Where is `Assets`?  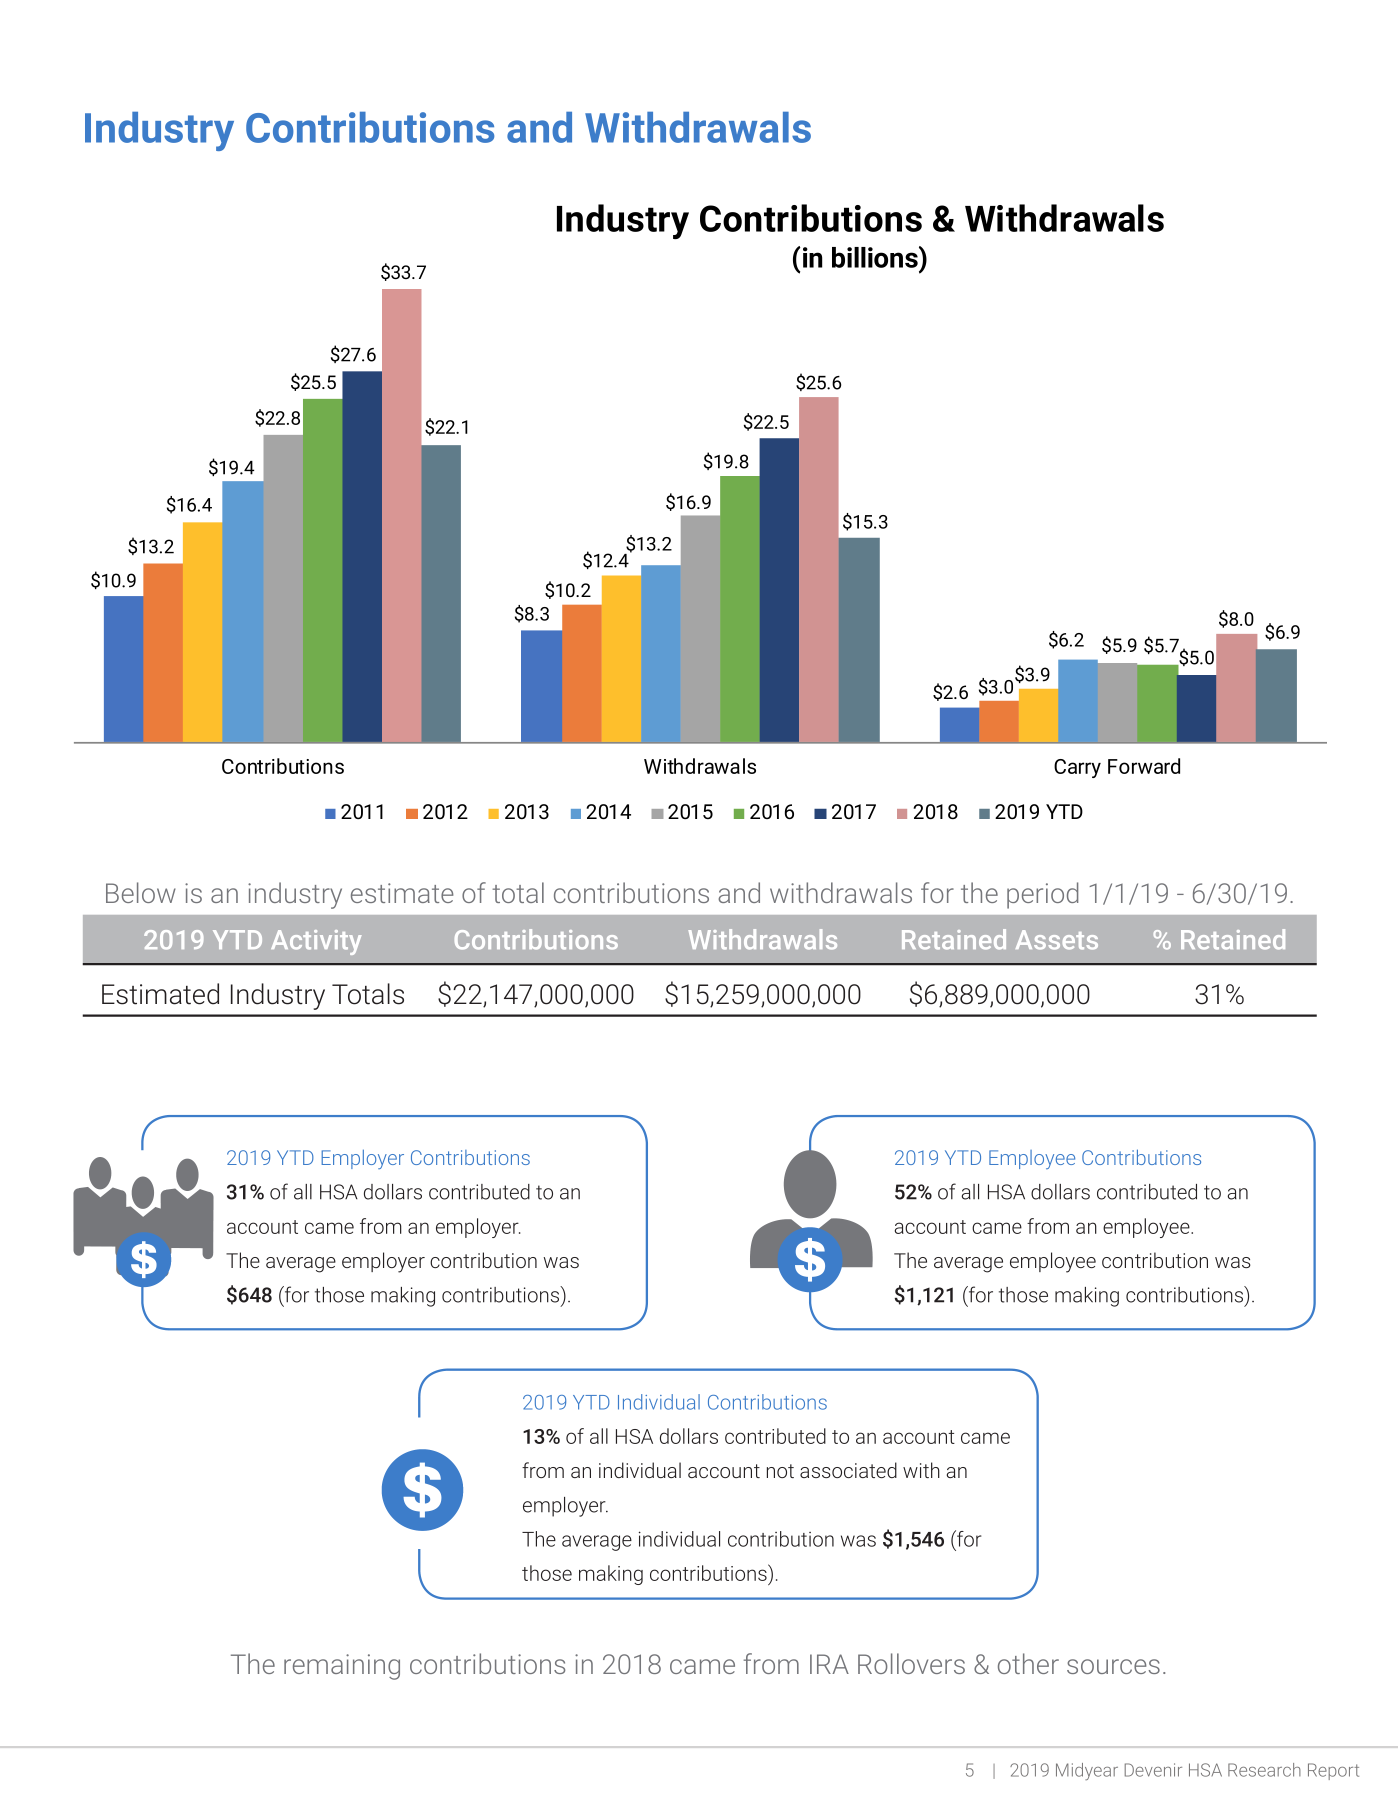
Assets is located at coordinates (1057, 940).
